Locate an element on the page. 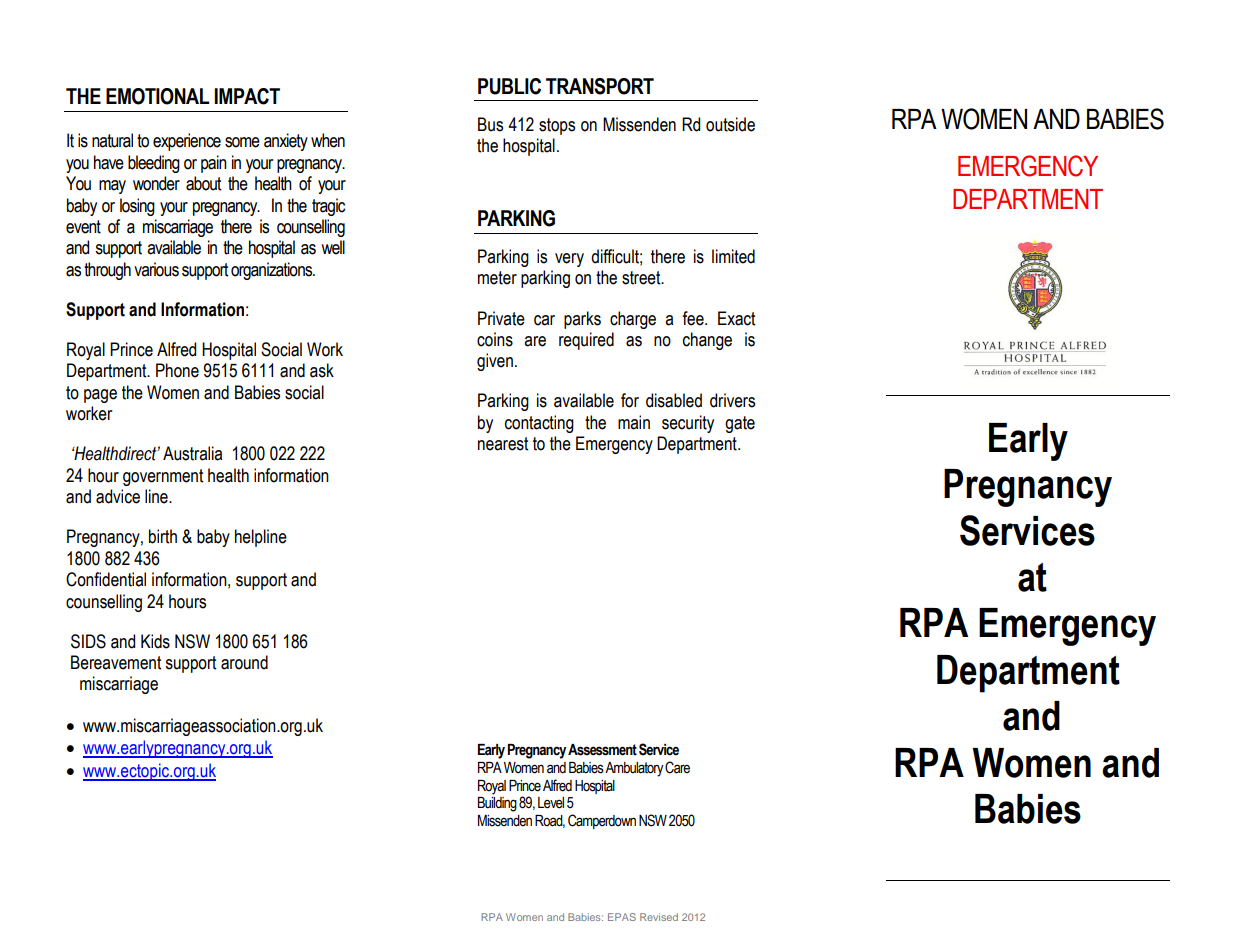 This image has height=952, width=1233. Assessment is located at coordinates (602, 750).
